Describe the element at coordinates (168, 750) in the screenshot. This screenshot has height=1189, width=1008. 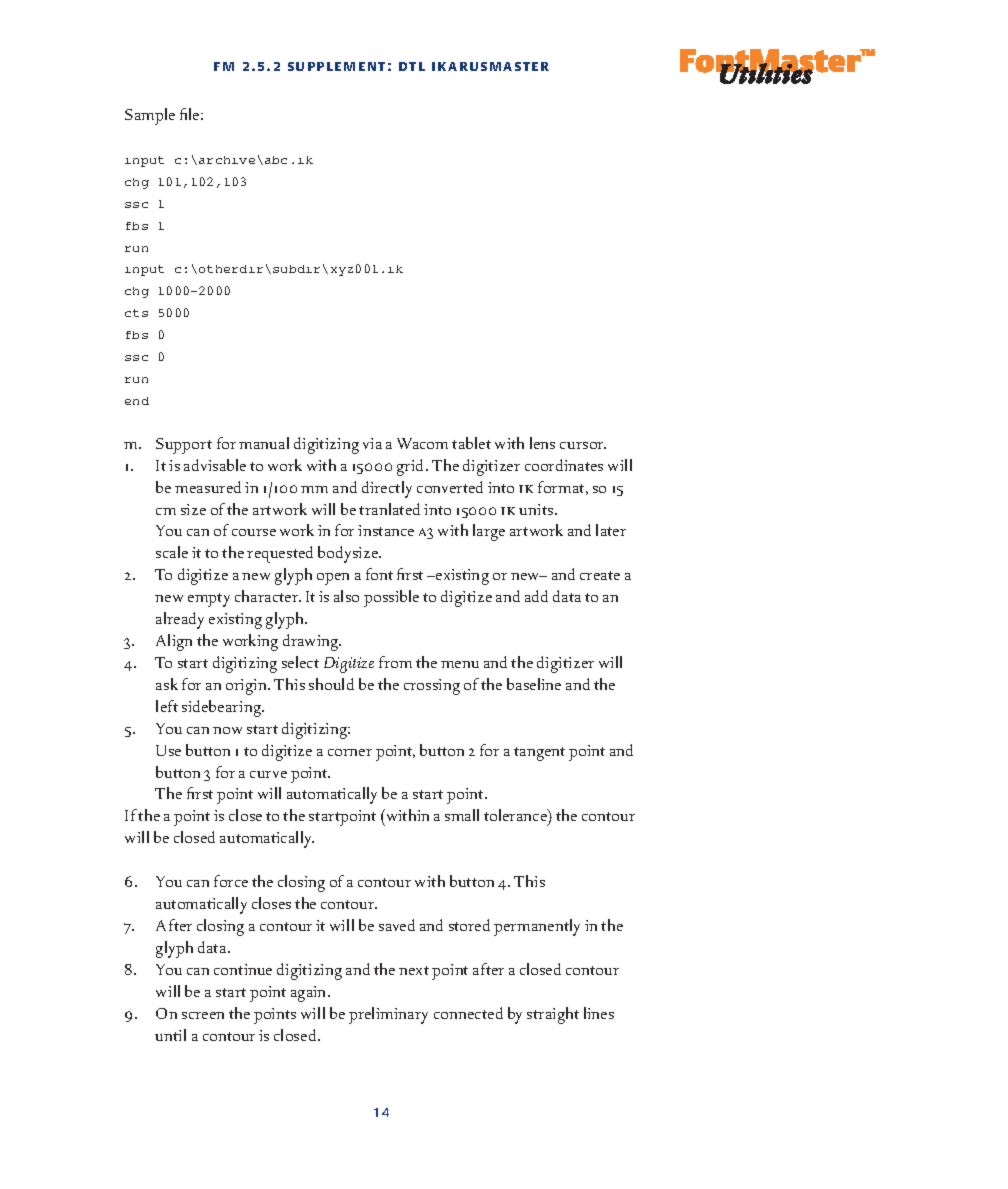
I see `Use` at that location.
